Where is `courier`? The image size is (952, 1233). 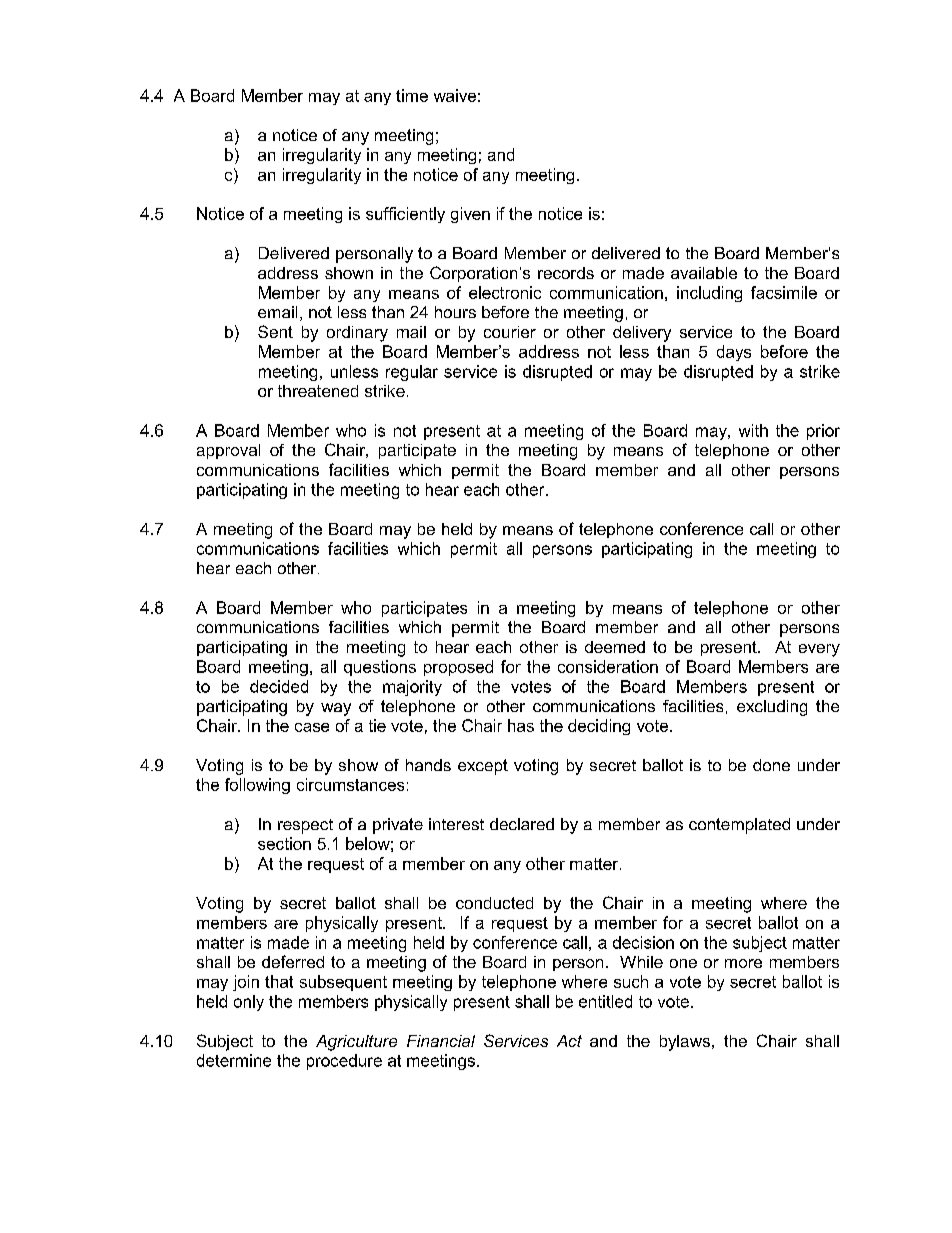 courier is located at coordinates (510, 332).
